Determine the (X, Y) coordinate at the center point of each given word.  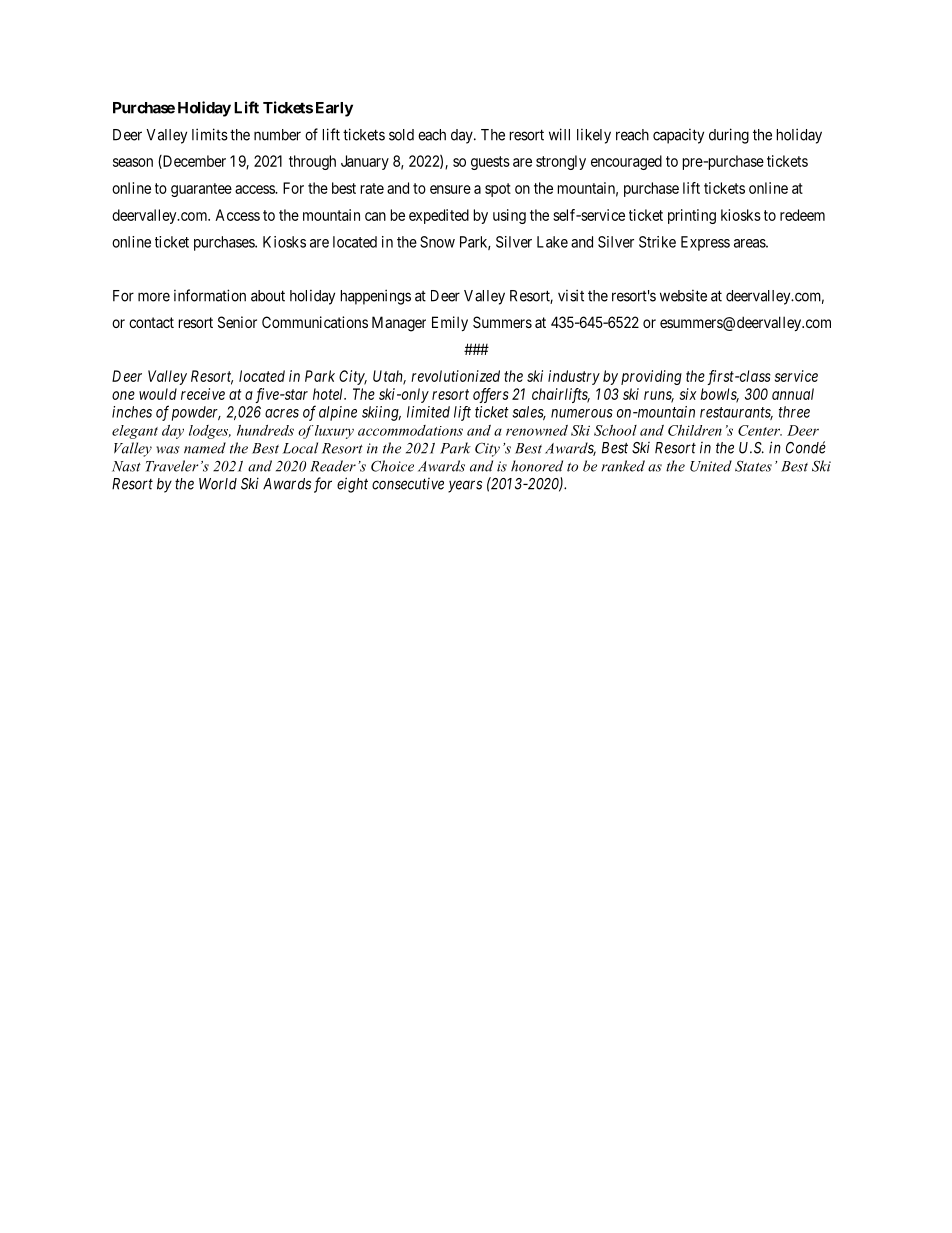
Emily (450, 323)
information (210, 295)
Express (705, 243)
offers (491, 395)
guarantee (201, 190)
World (218, 484)
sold (401, 135)
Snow (437, 242)
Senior (237, 322)
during (729, 136)
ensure (450, 189)
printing (692, 216)
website (683, 296)
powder (196, 413)
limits (210, 134)
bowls (719, 395)
